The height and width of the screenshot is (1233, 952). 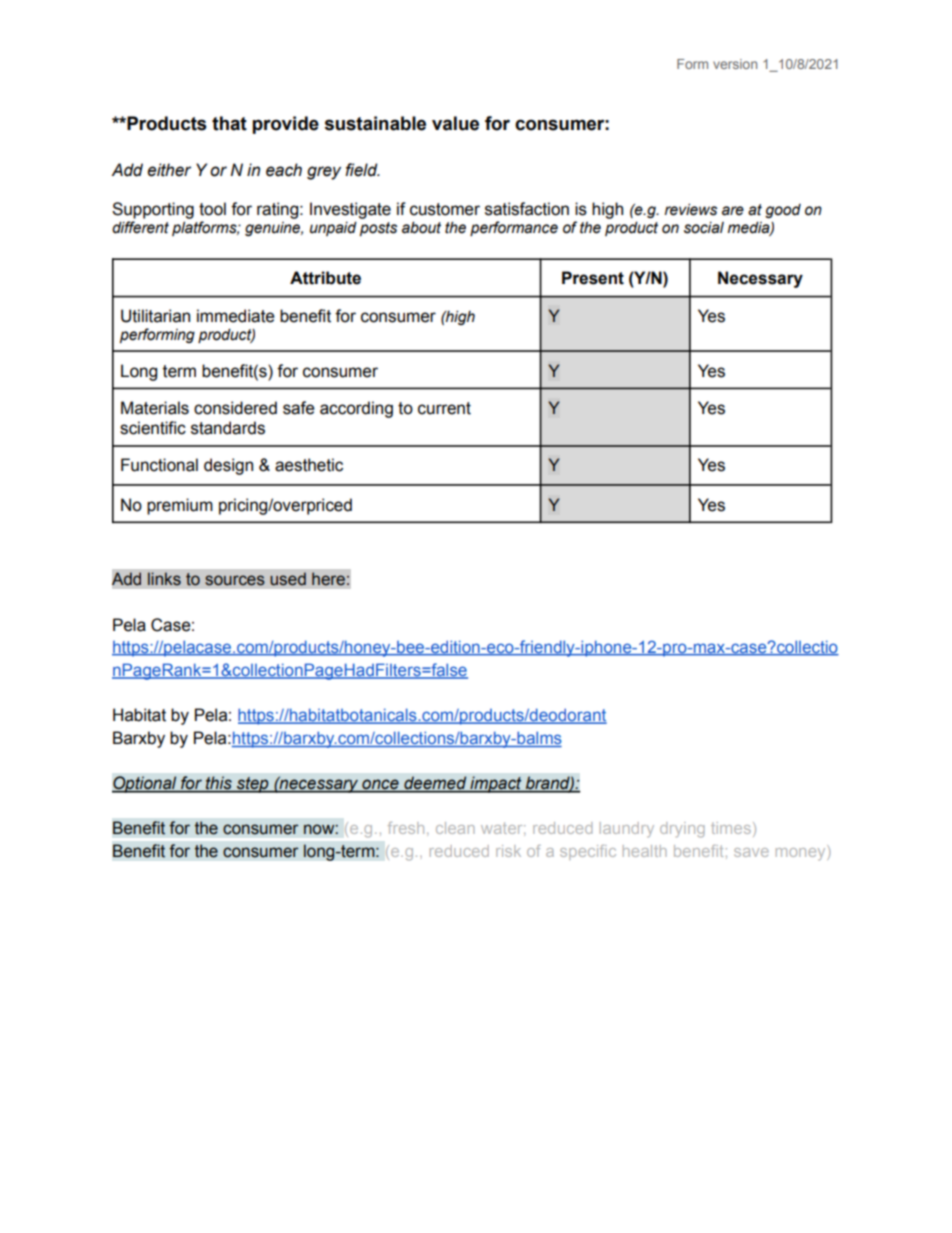 What do you see at coordinates (455, 123) in the screenshot?
I see `value` at bounding box center [455, 123].
